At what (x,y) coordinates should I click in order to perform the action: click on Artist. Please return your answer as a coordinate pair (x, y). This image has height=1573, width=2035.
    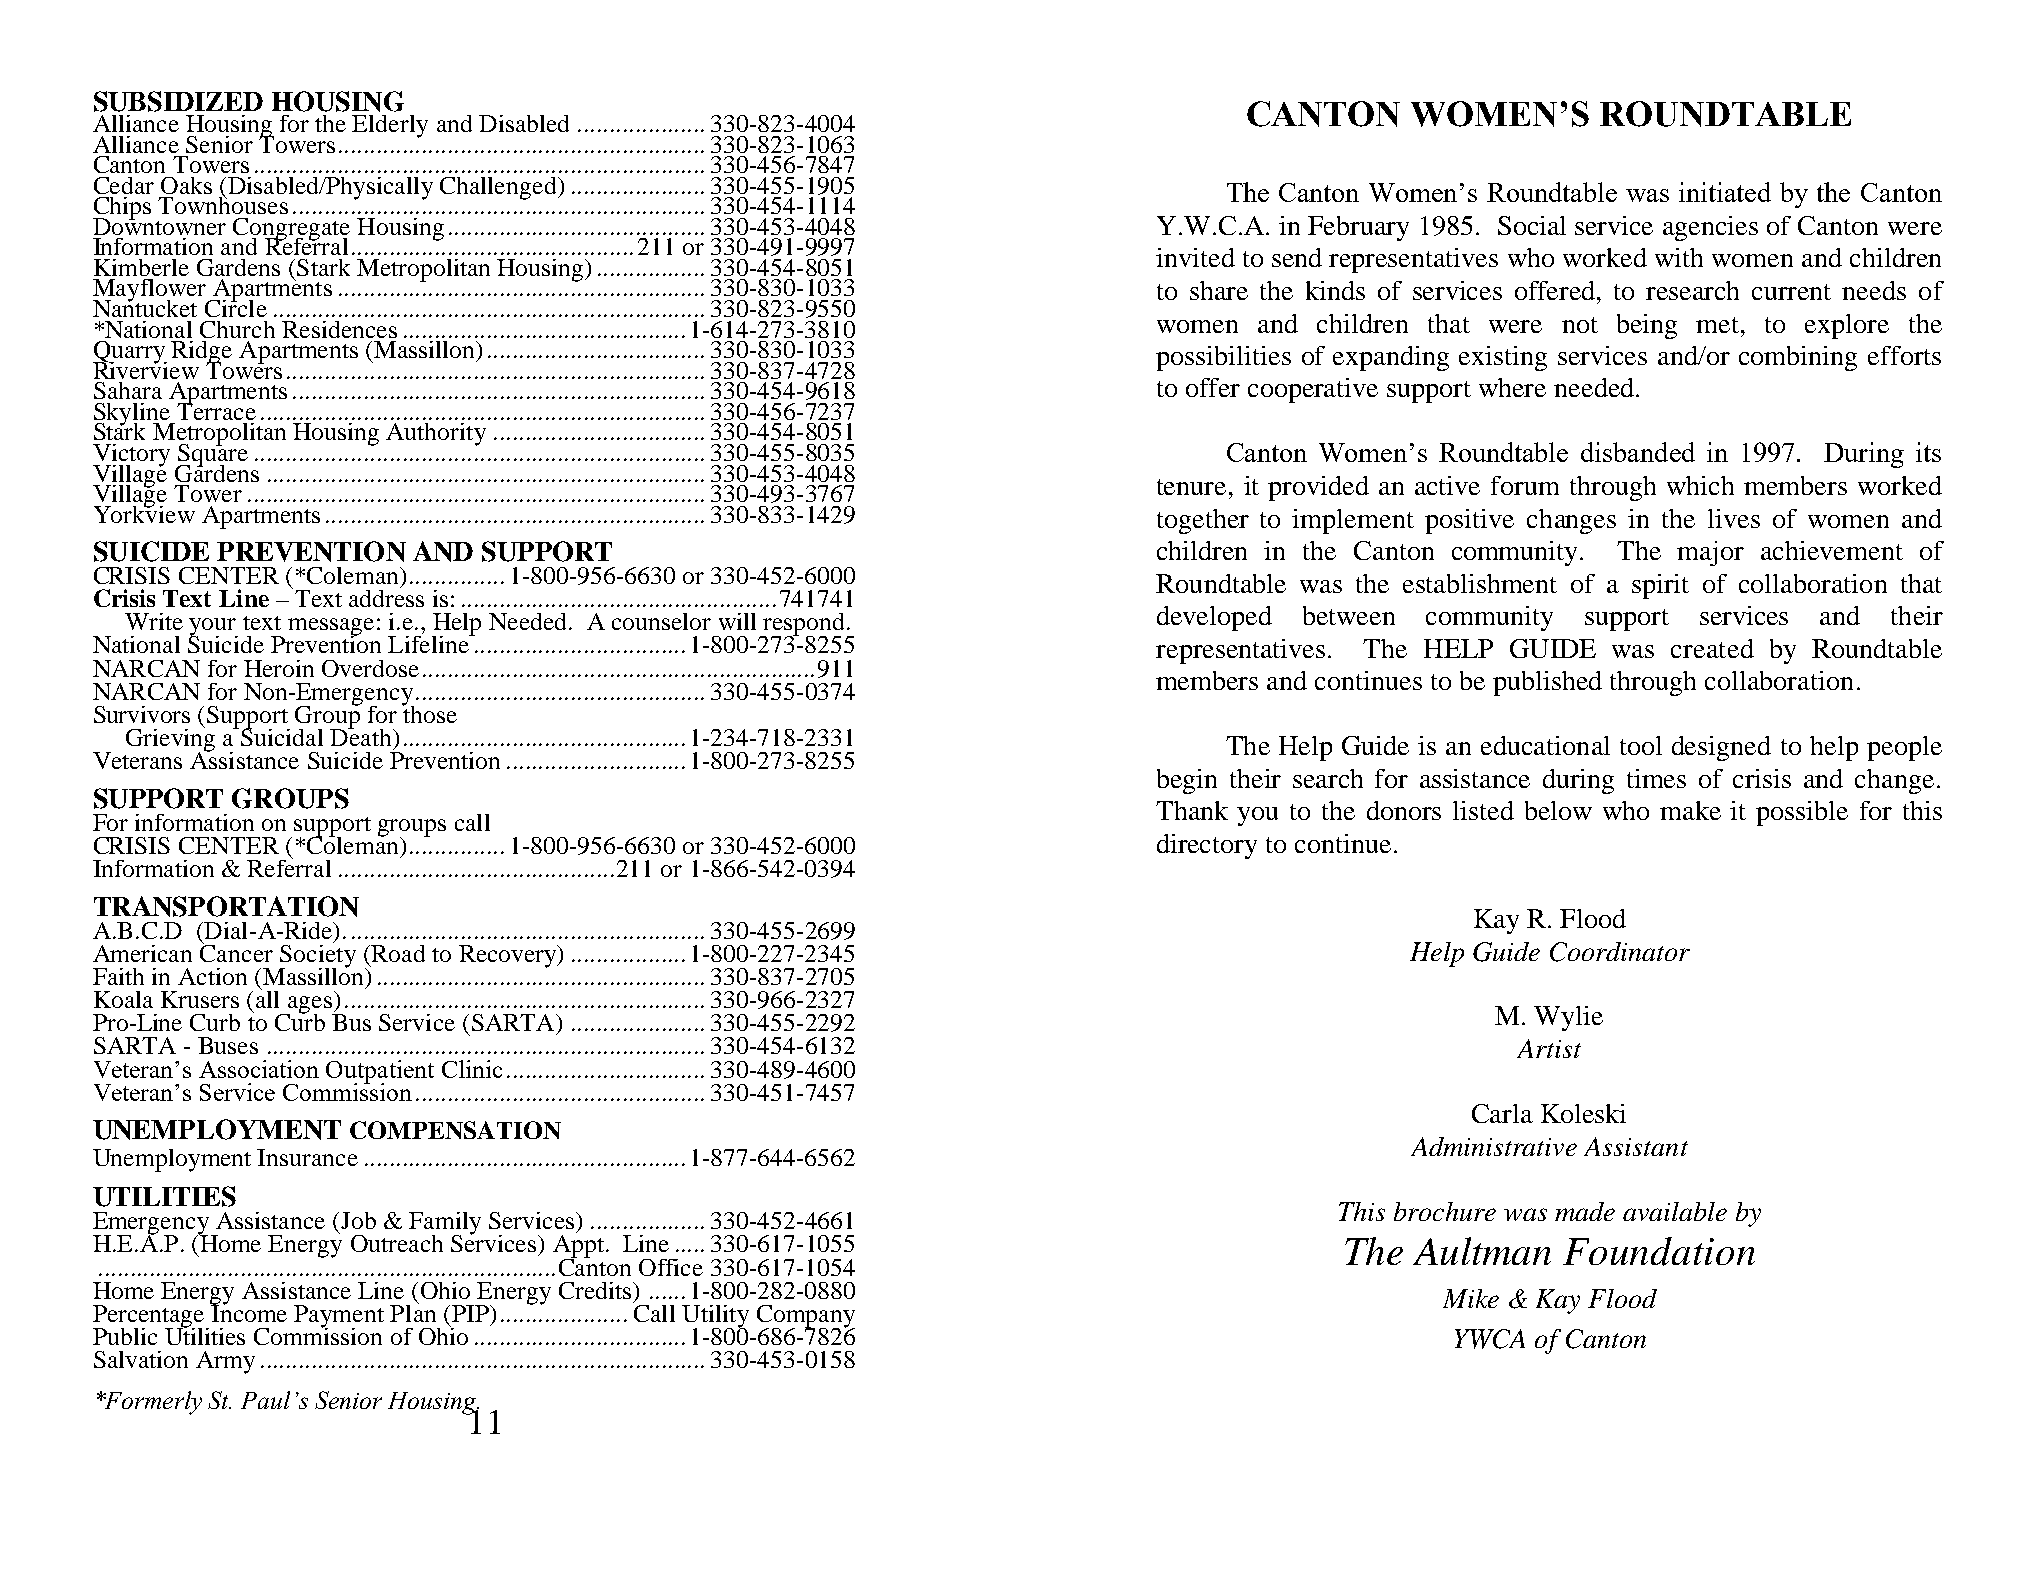
    Looking at the image, I should click on (1549, 1048).
